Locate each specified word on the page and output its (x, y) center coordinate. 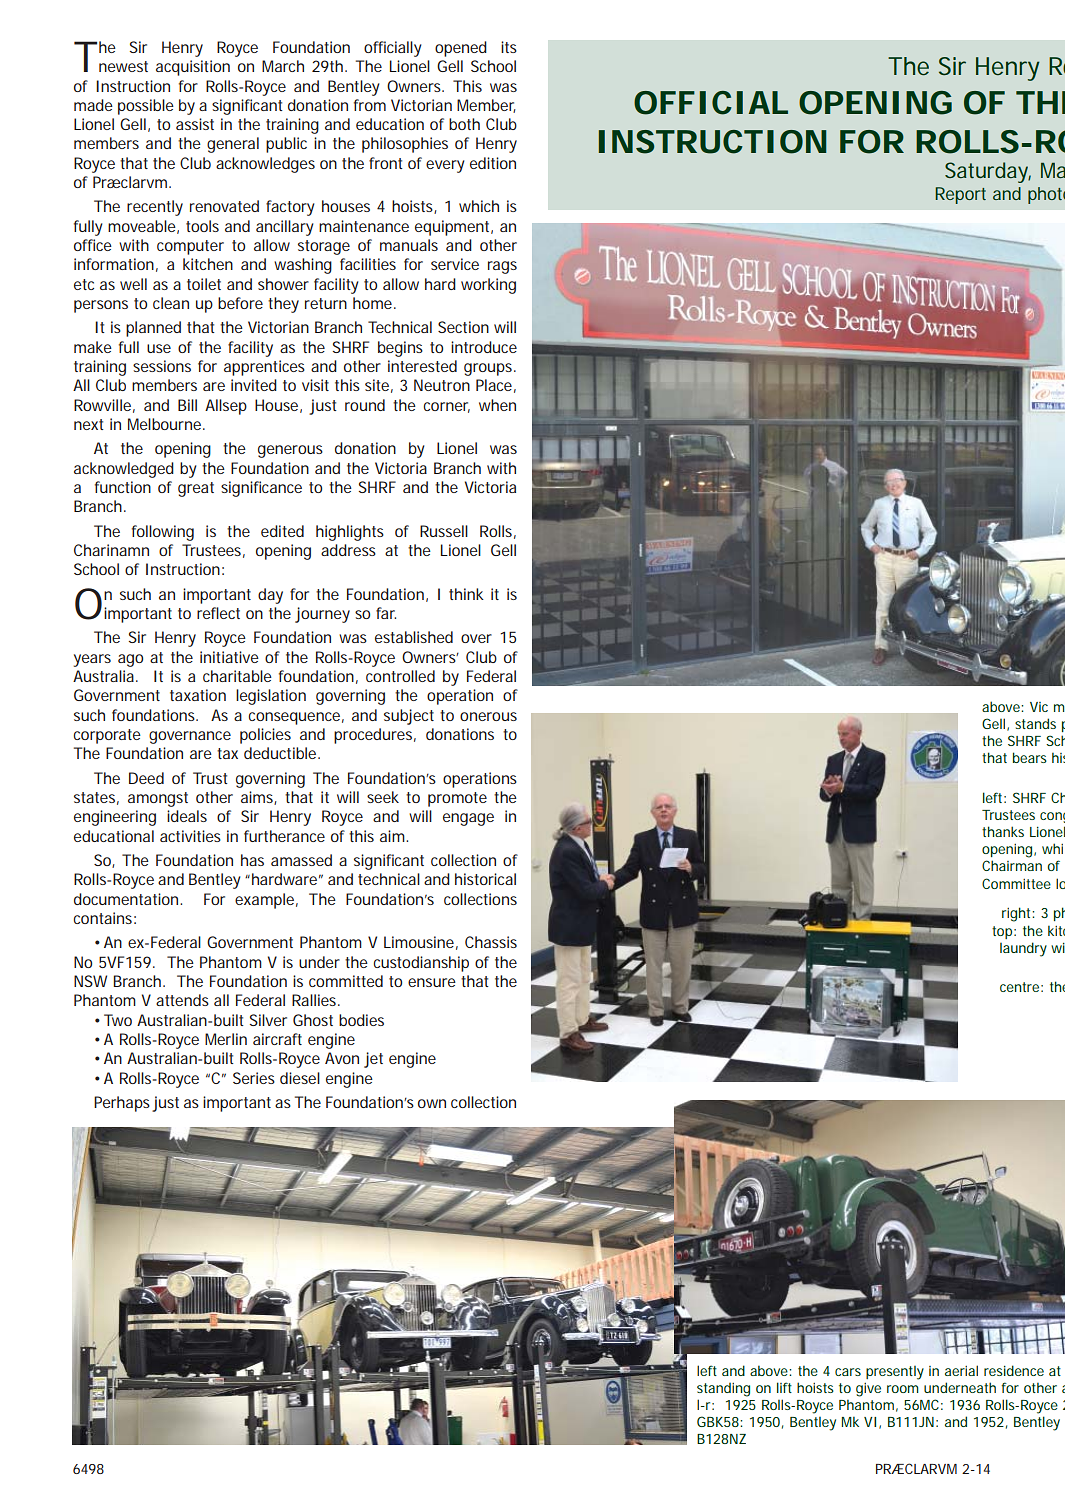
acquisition (193, 68)
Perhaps (122, 1104)
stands (1035, 723)
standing (723, 1390)
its (509, 47)
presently (895, 1373)
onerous (488, 716)
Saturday (988, 172)
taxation (198, 695)
